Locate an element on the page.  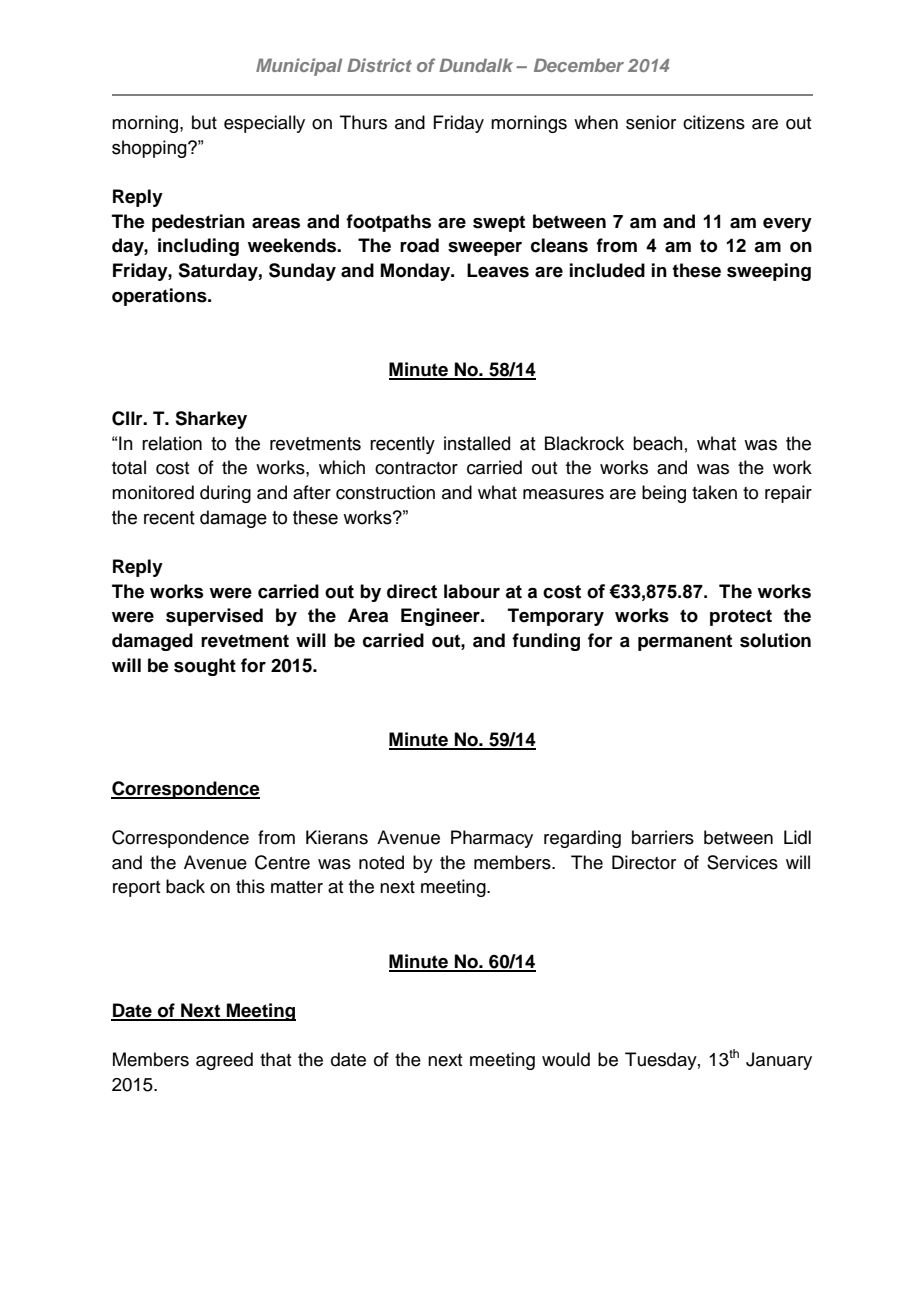
Engineer is located at coordinates (441, 617).
